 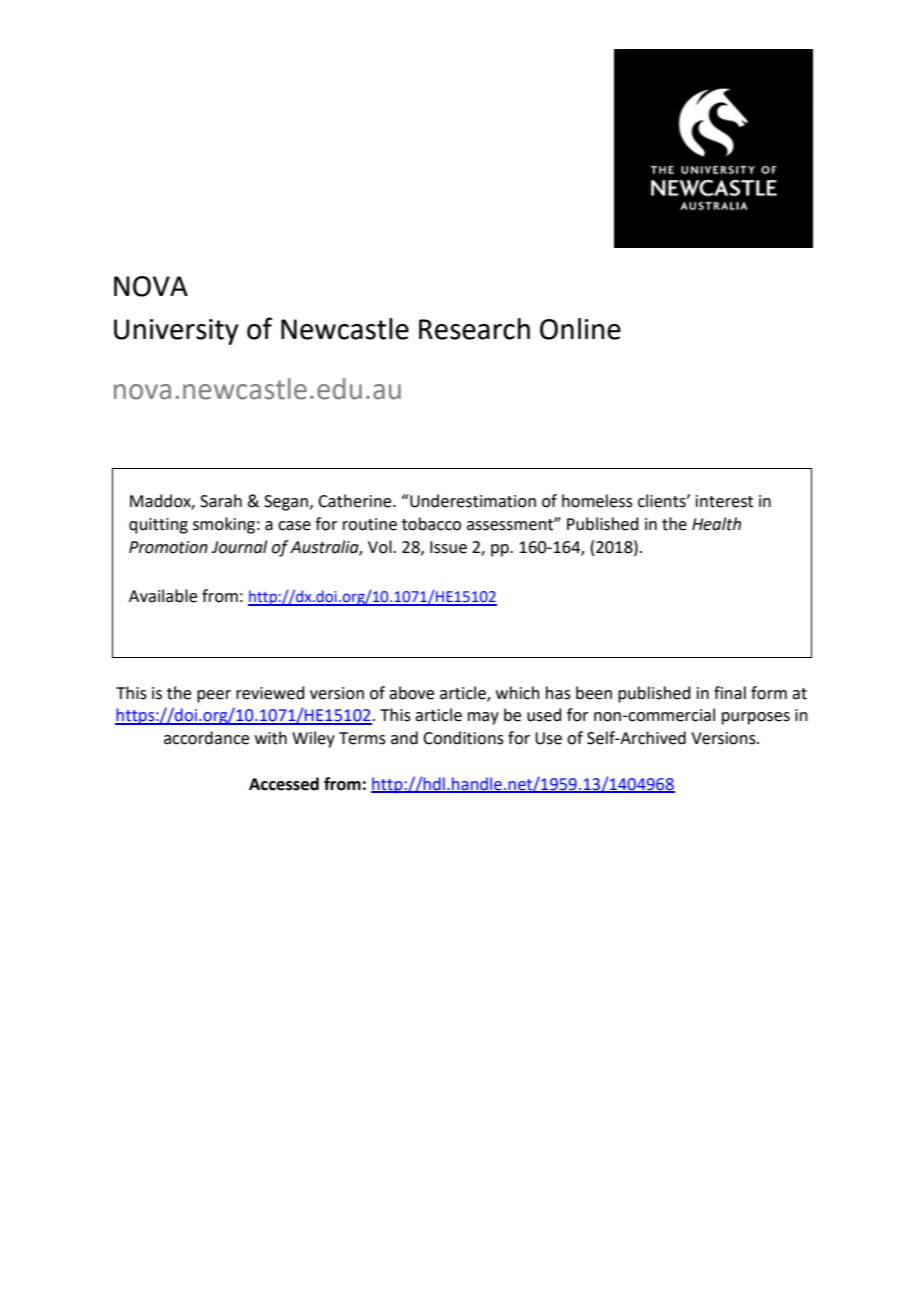 I want to click on Sarah, so click(x=221, y=501).
